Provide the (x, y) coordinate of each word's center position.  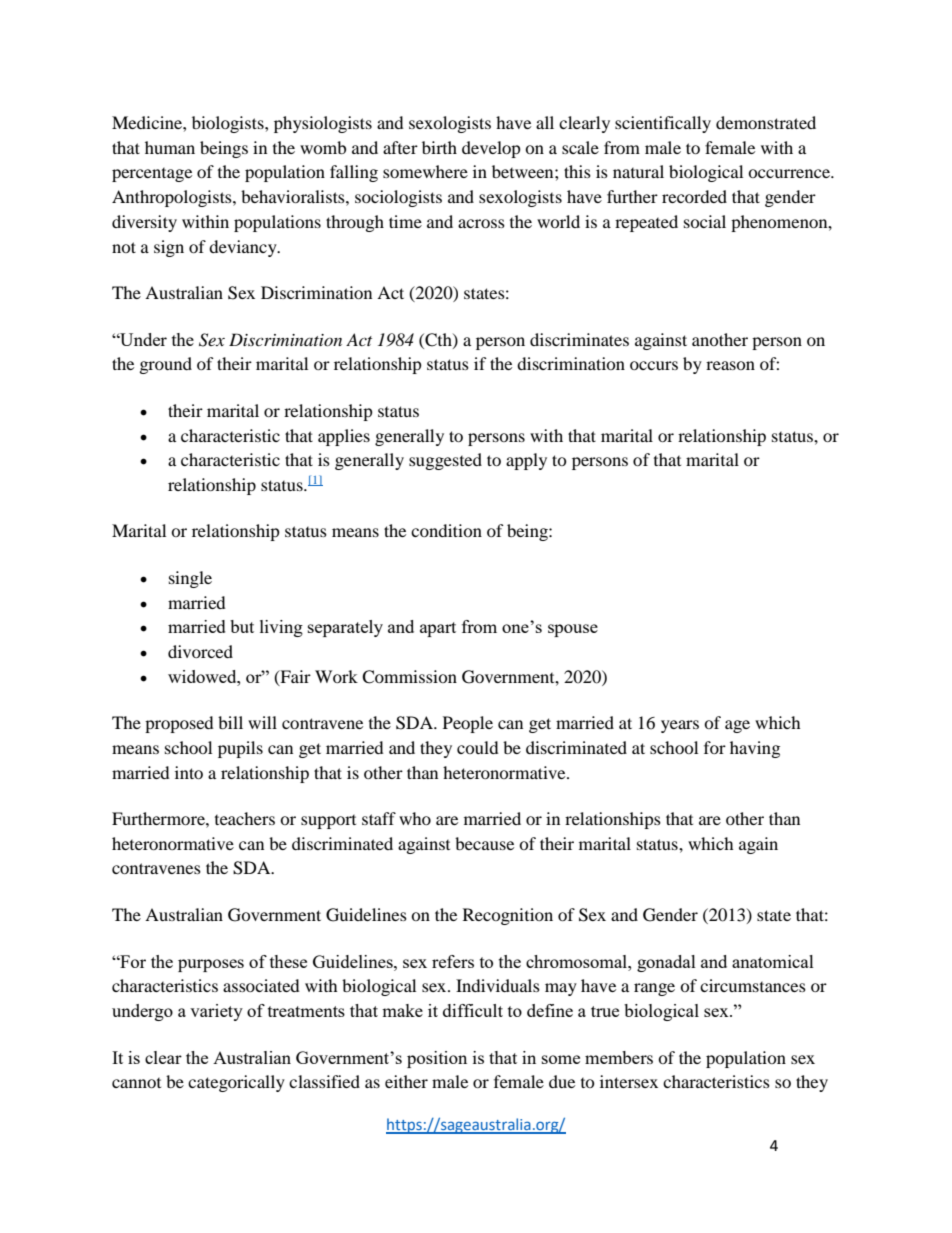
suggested (445, 461)
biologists (229, 124)
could (478, 747)
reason (730, 365)
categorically (236, 1083)
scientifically (663, 124)
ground (166, 365)
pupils (240, 749)
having (755, 749)
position (437, 1059)
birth (439, 147)
